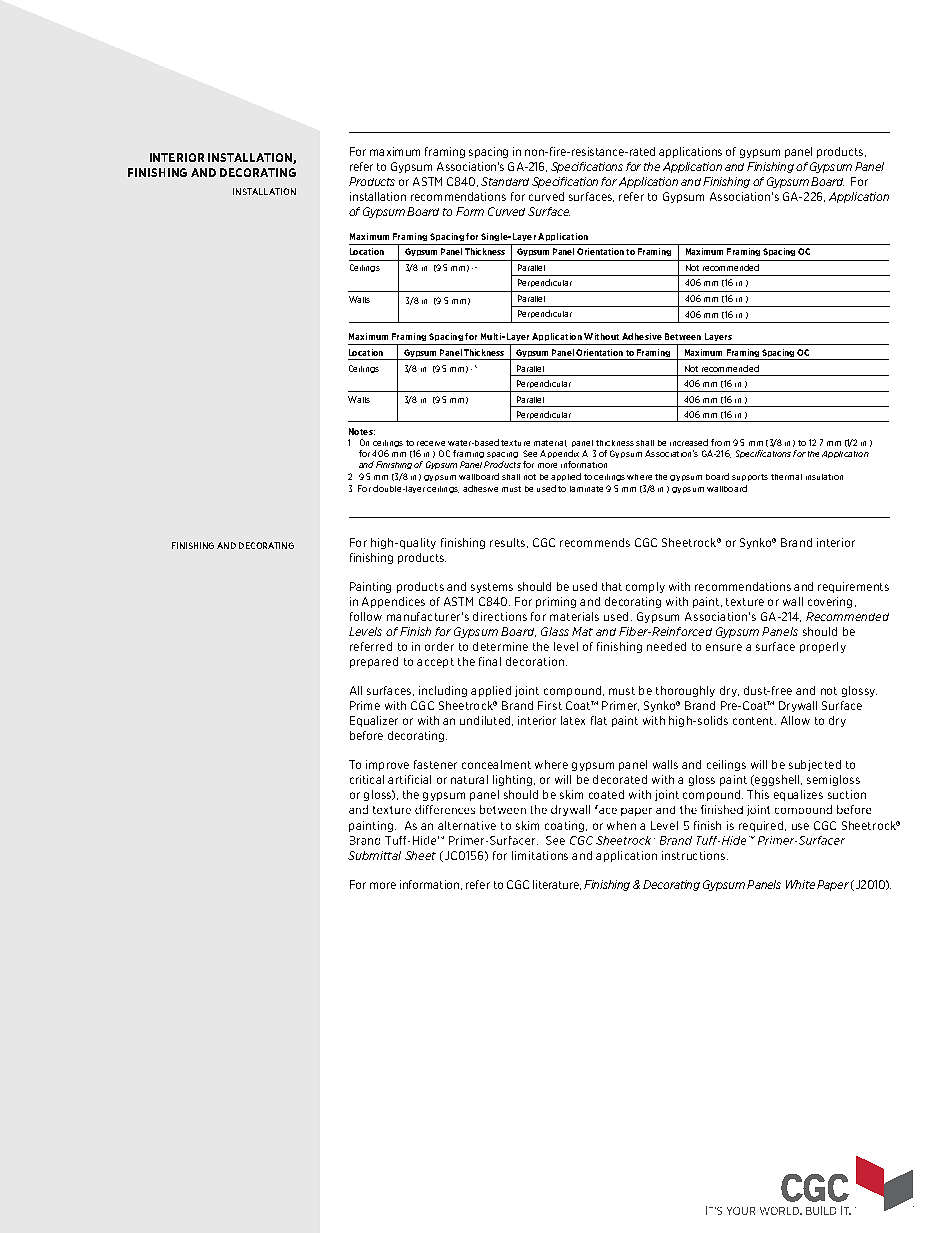  What do you see at coordinates (374, 855) in the screenshot?
I see `Submittal` at bounding box center [374, 855].
